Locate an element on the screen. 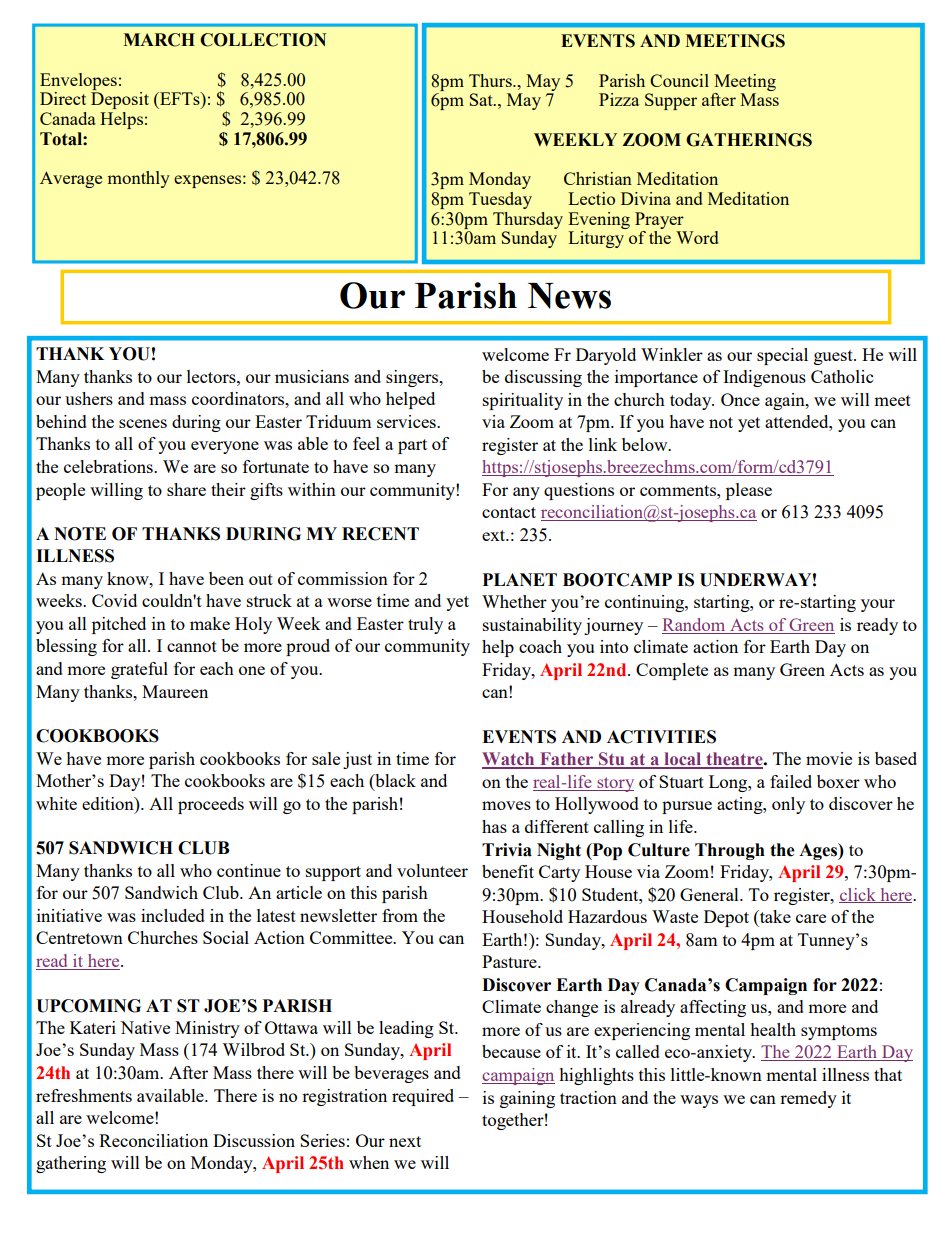  Council is located at coordinates (679, 80).
